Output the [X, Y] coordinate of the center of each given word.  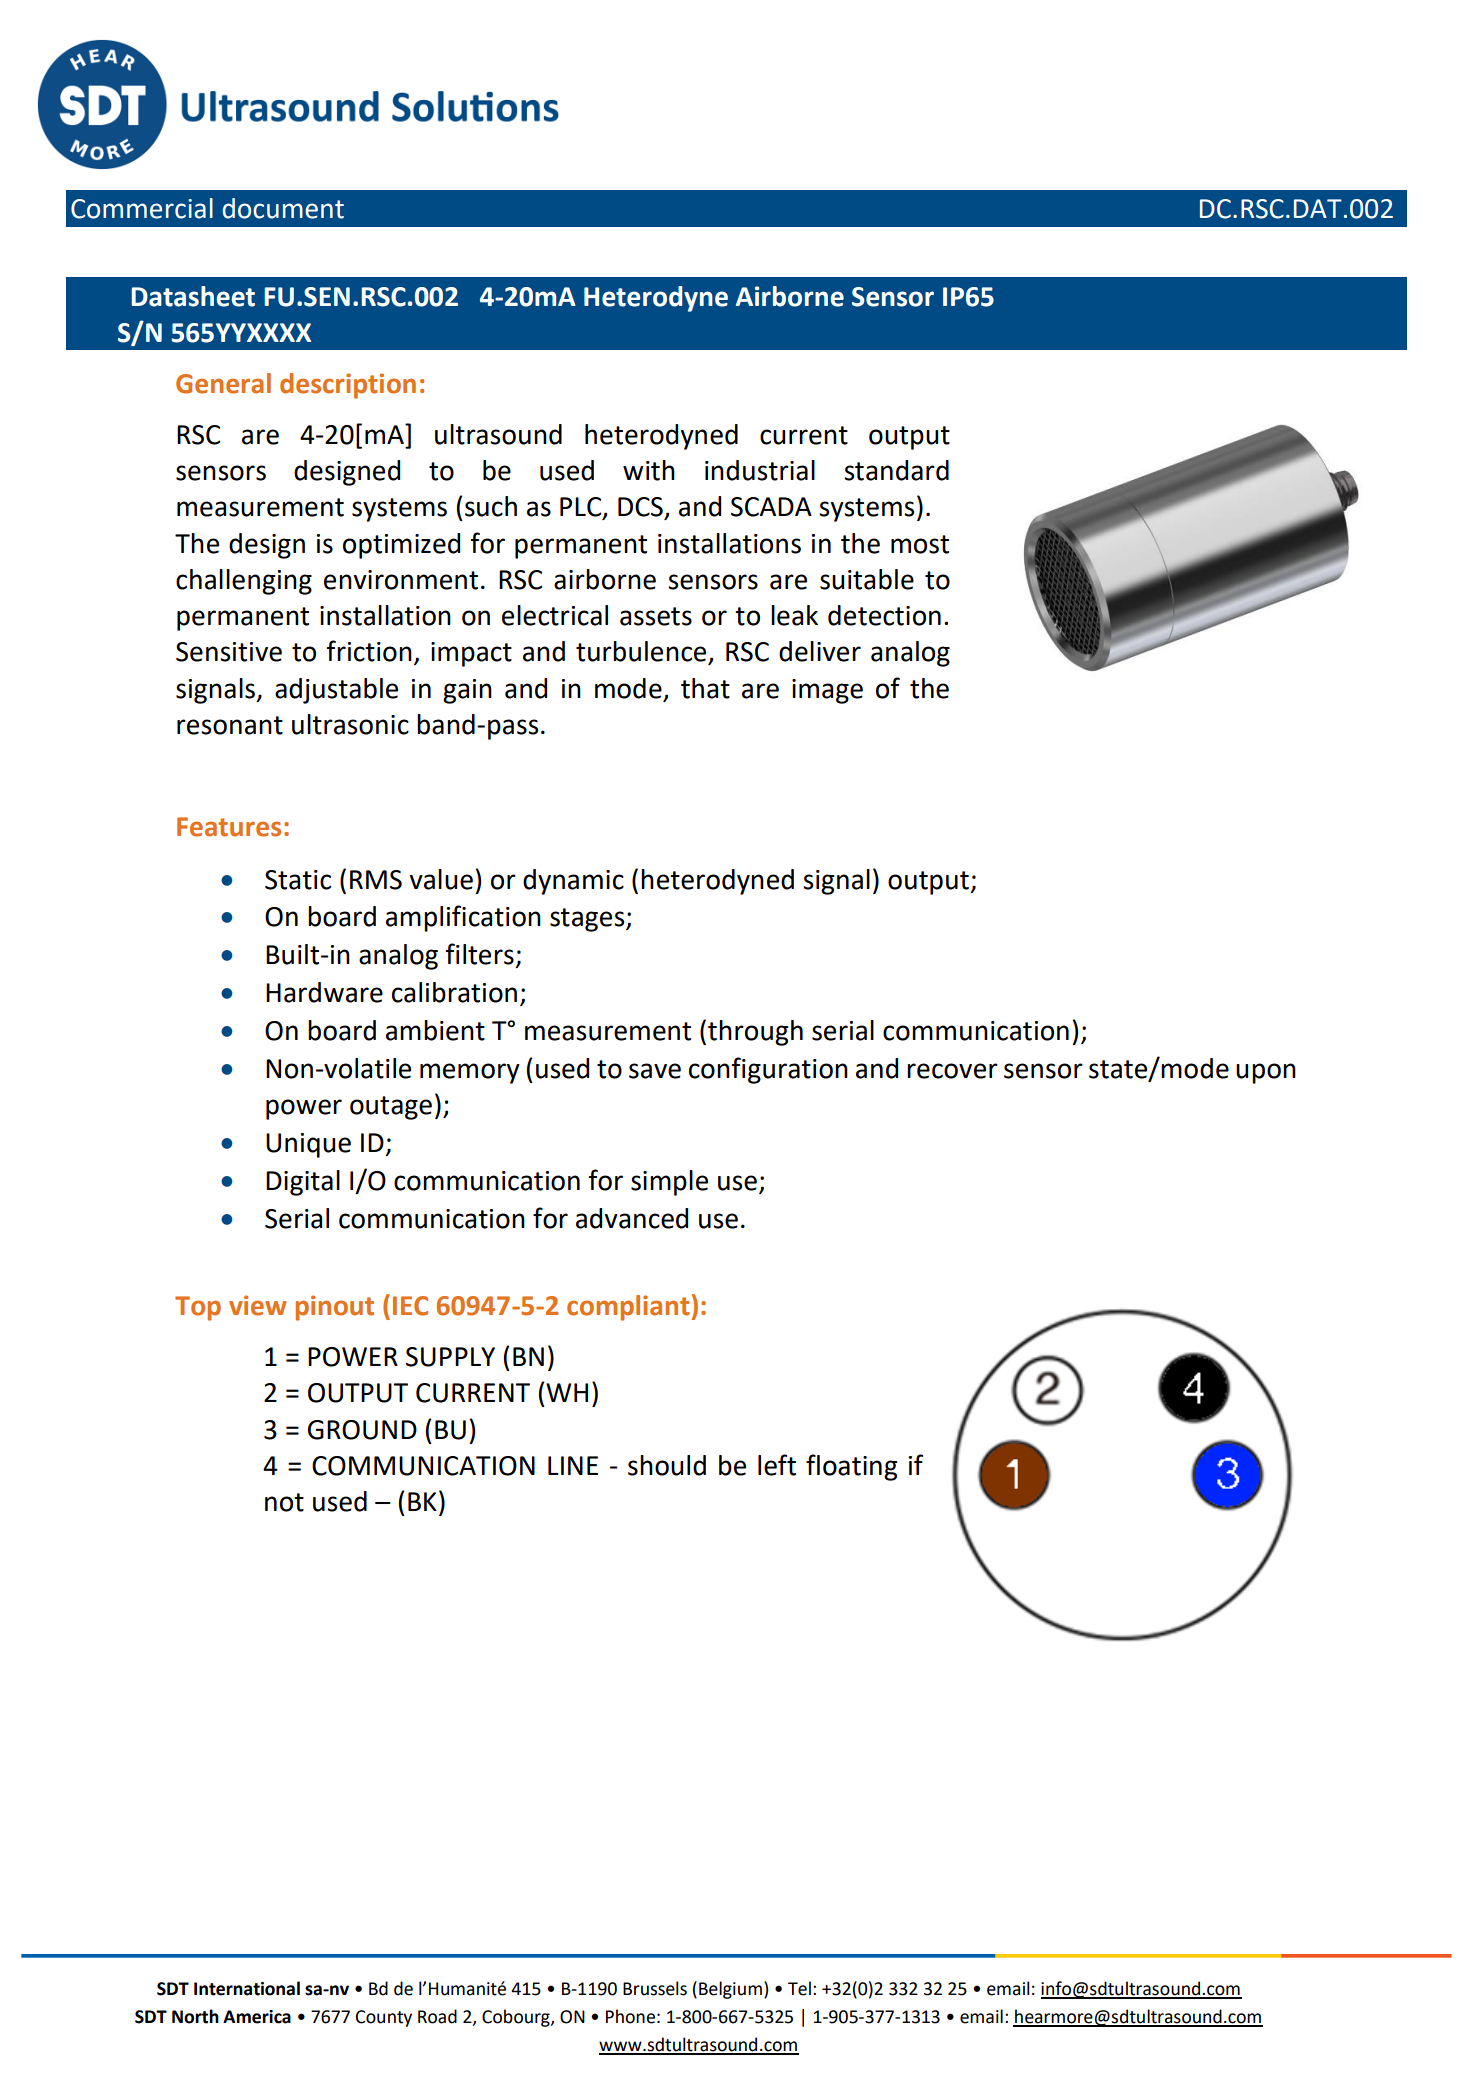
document [283, 208]
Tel [799, 1988]
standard [896, 470]
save [655, 1071]
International [247, 1988]
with [649, 470]
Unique [308, 1145]
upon [1266, 1073]
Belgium [730, 1990]
